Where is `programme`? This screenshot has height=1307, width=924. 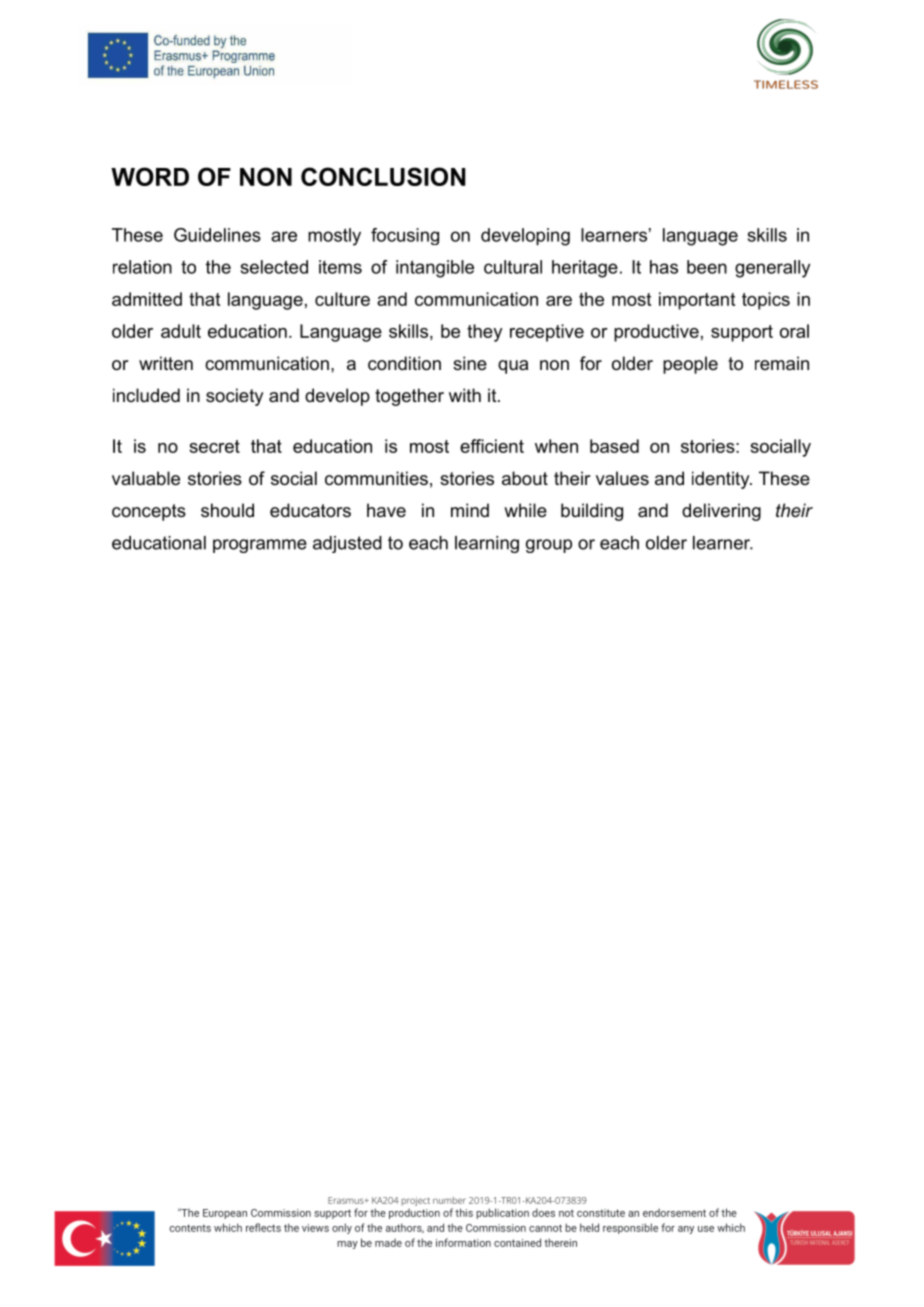
programme is located at coordinates (260, 546).
